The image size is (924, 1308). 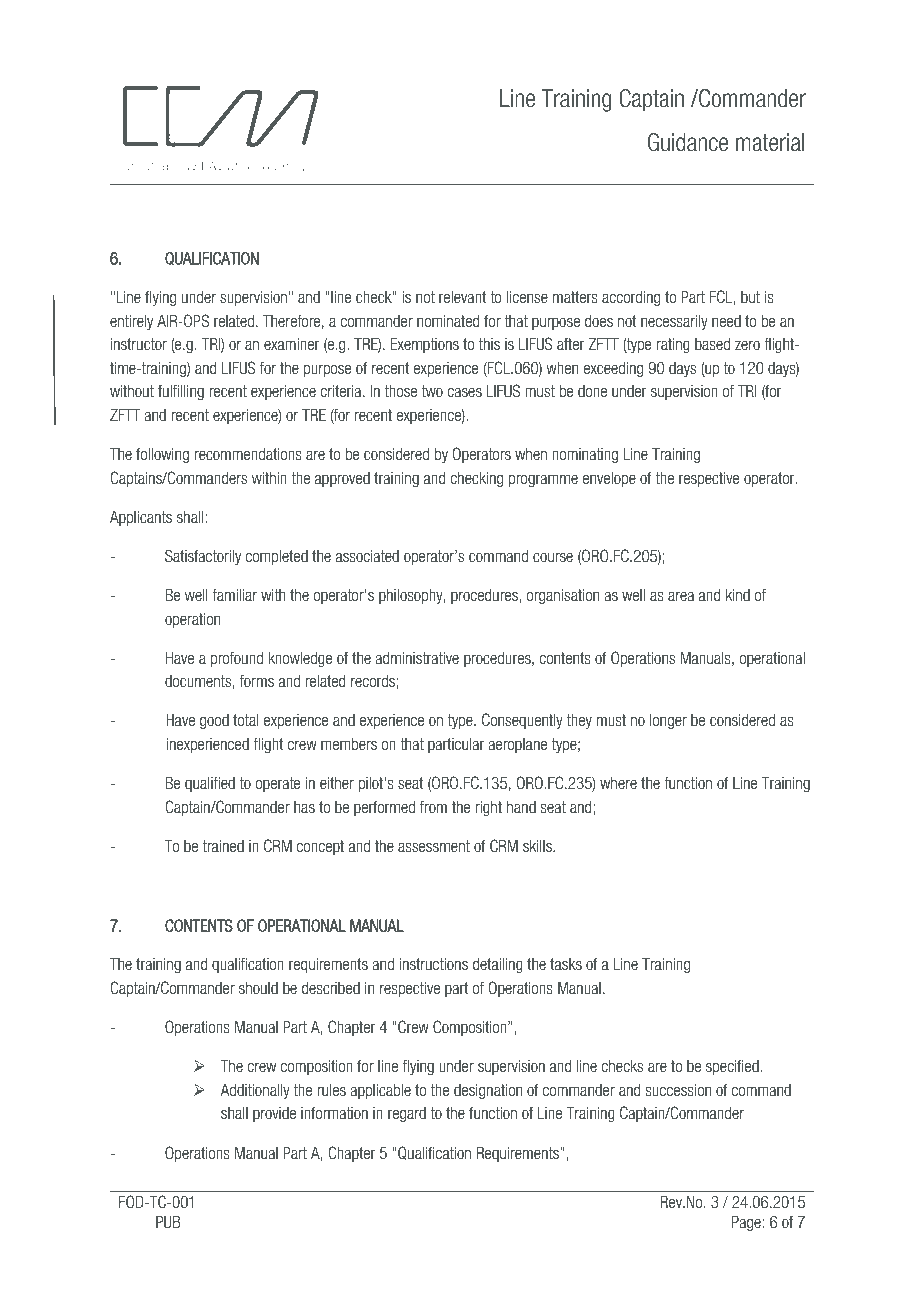 I want to click on associated, so click(x=367, y=556).
